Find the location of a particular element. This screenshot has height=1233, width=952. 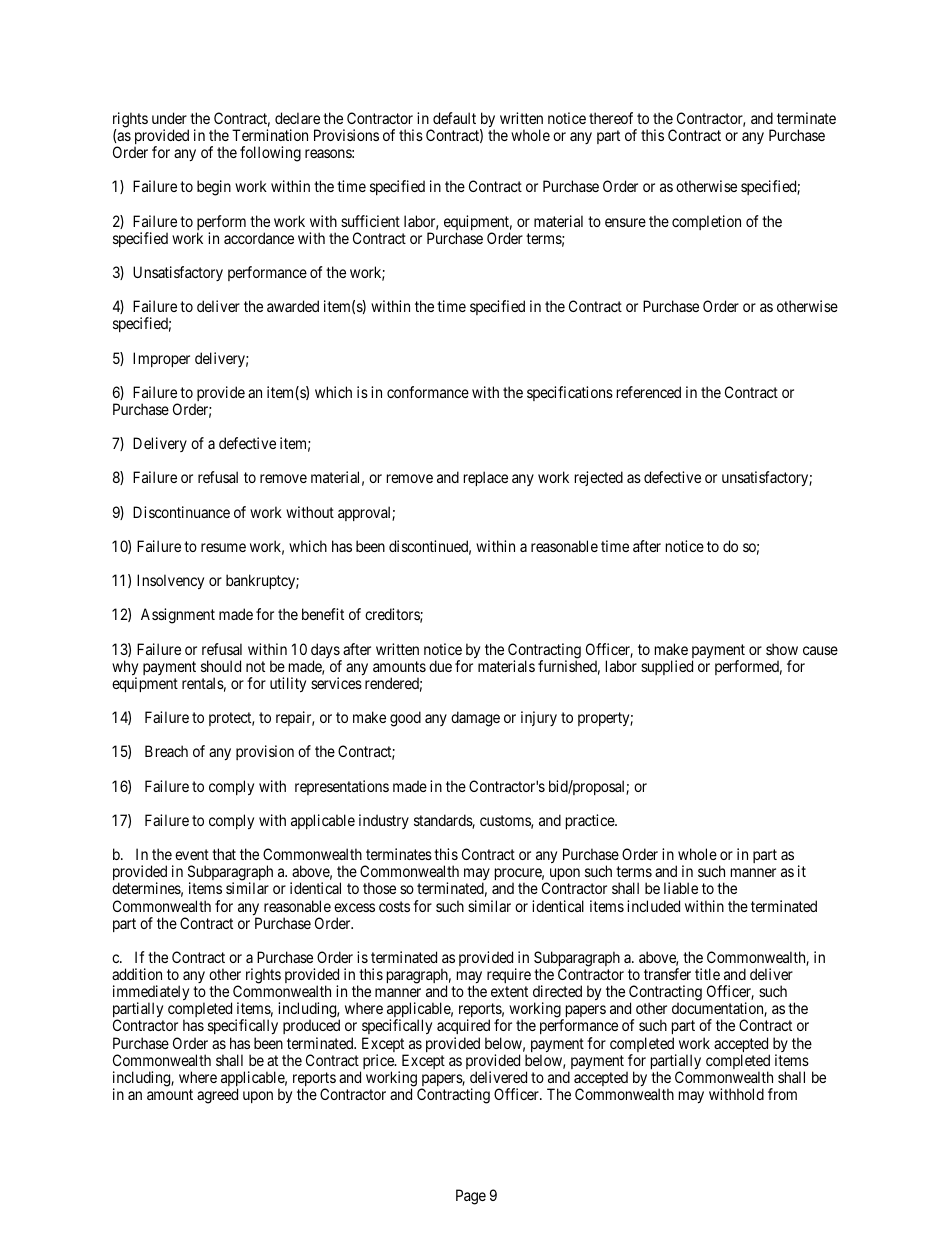

replace is located at coordinates (486, 478).
